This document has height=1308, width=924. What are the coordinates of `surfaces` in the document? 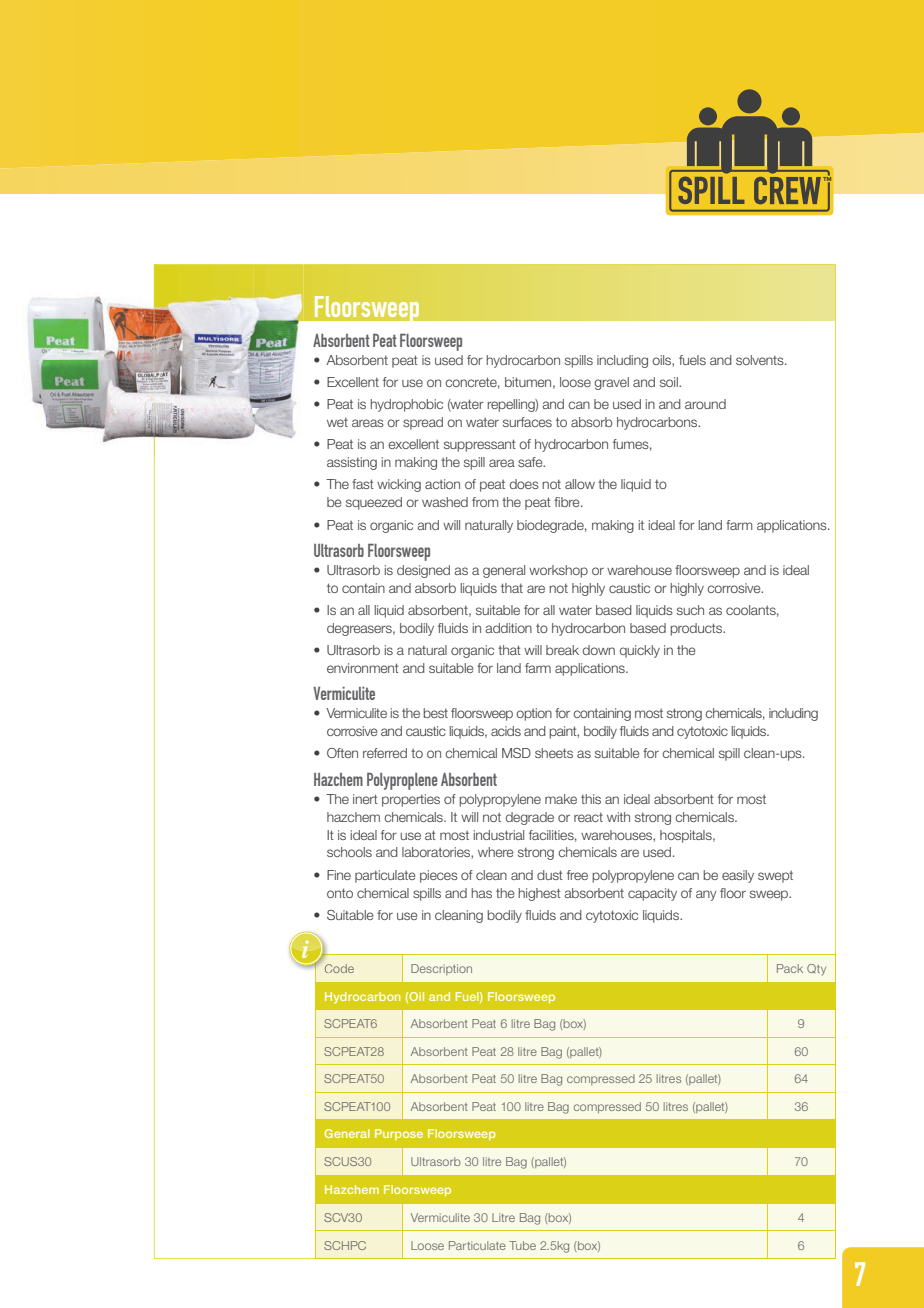 It's located at (527, 422).
